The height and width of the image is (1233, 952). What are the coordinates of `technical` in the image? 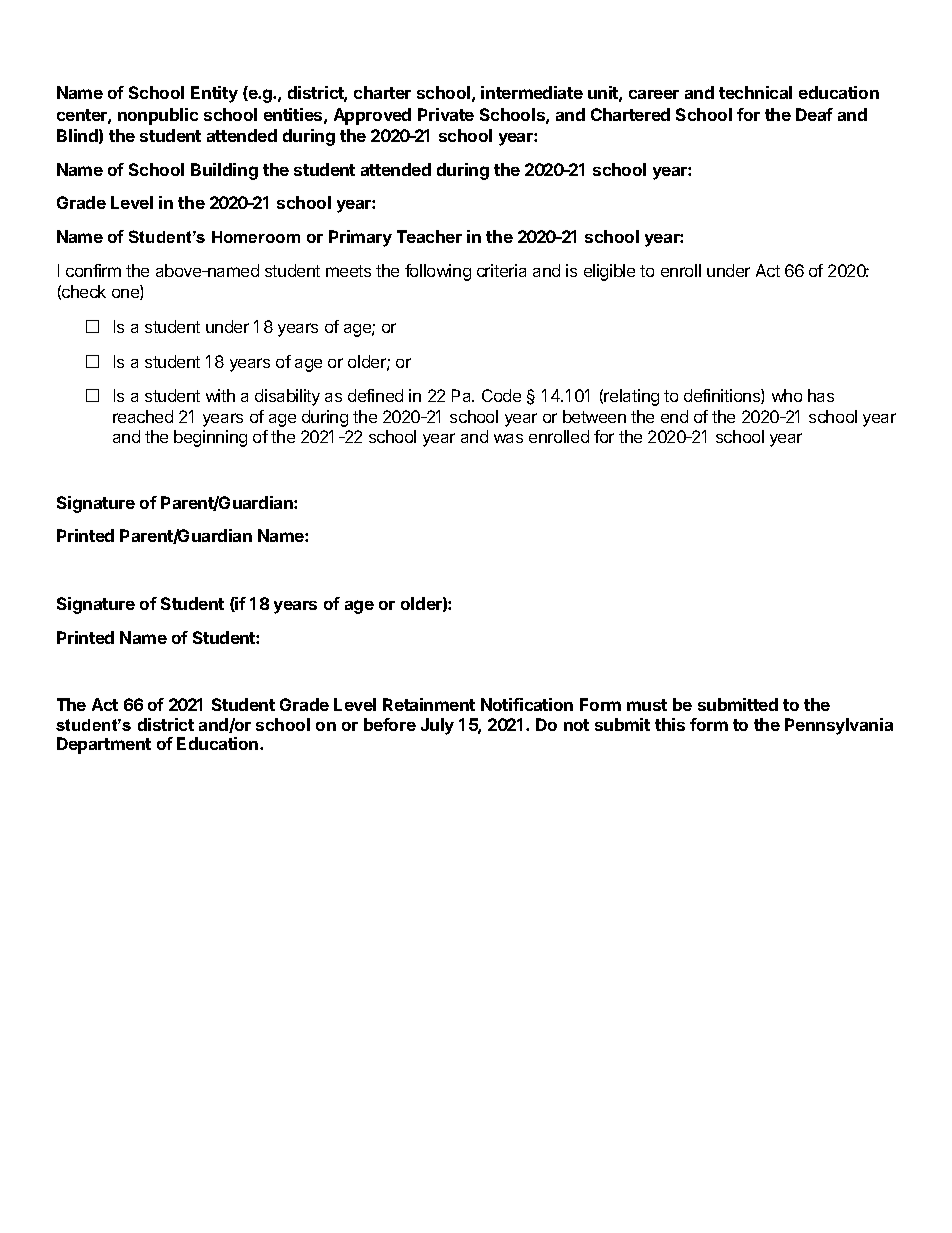 It's located at (755, 92).
